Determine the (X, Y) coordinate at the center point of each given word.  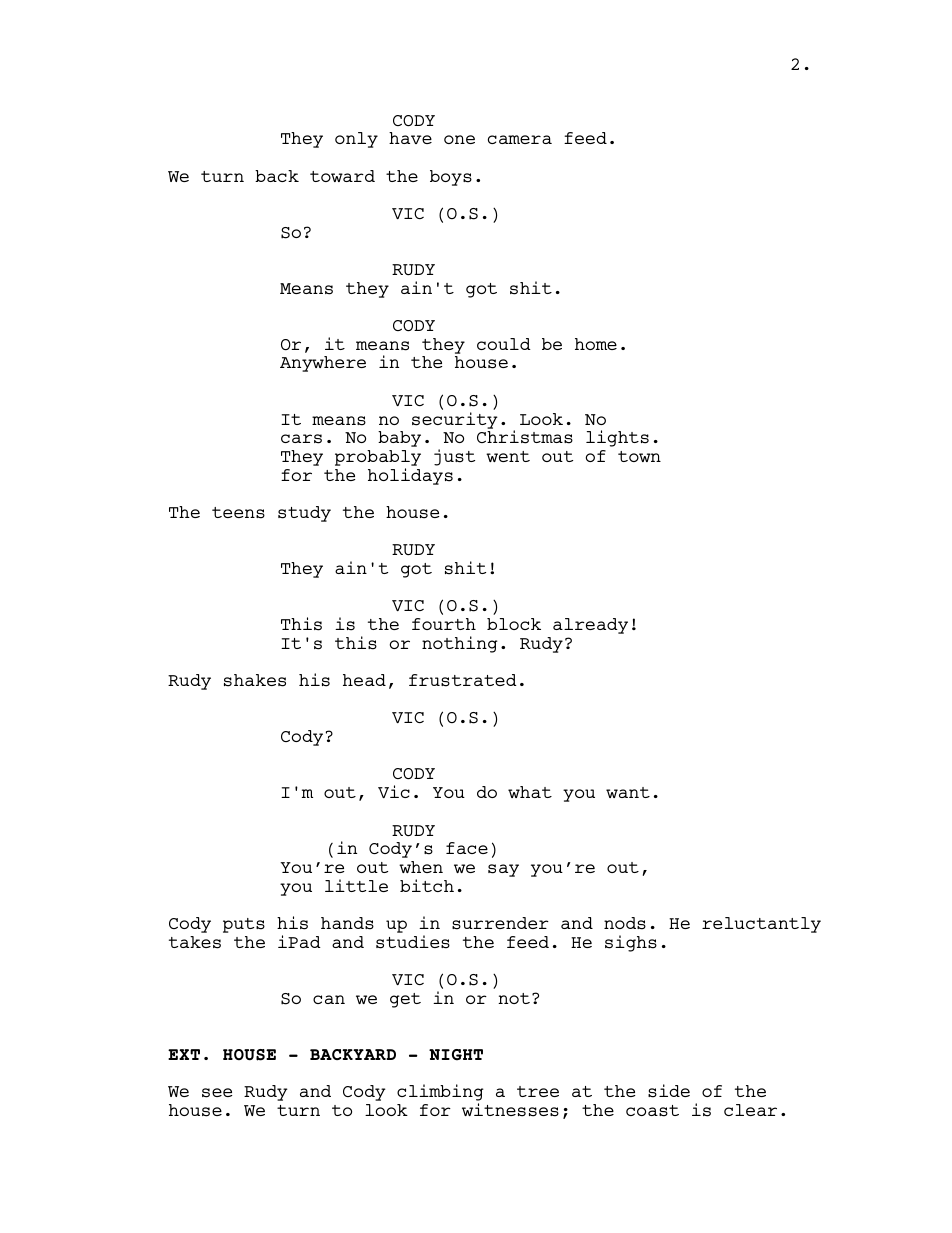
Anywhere (323, 364)
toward (342, 176)
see (217, 1093)
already (590, 626)
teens (238, 513)
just (454, 457)
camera (520, 139)
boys (451, 178)
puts (244, 925)
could (504, 344)
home (596, 344)
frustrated (463, 680)
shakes (255, 680)
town (639, 456)
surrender (500, 923)
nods (625, 923)
